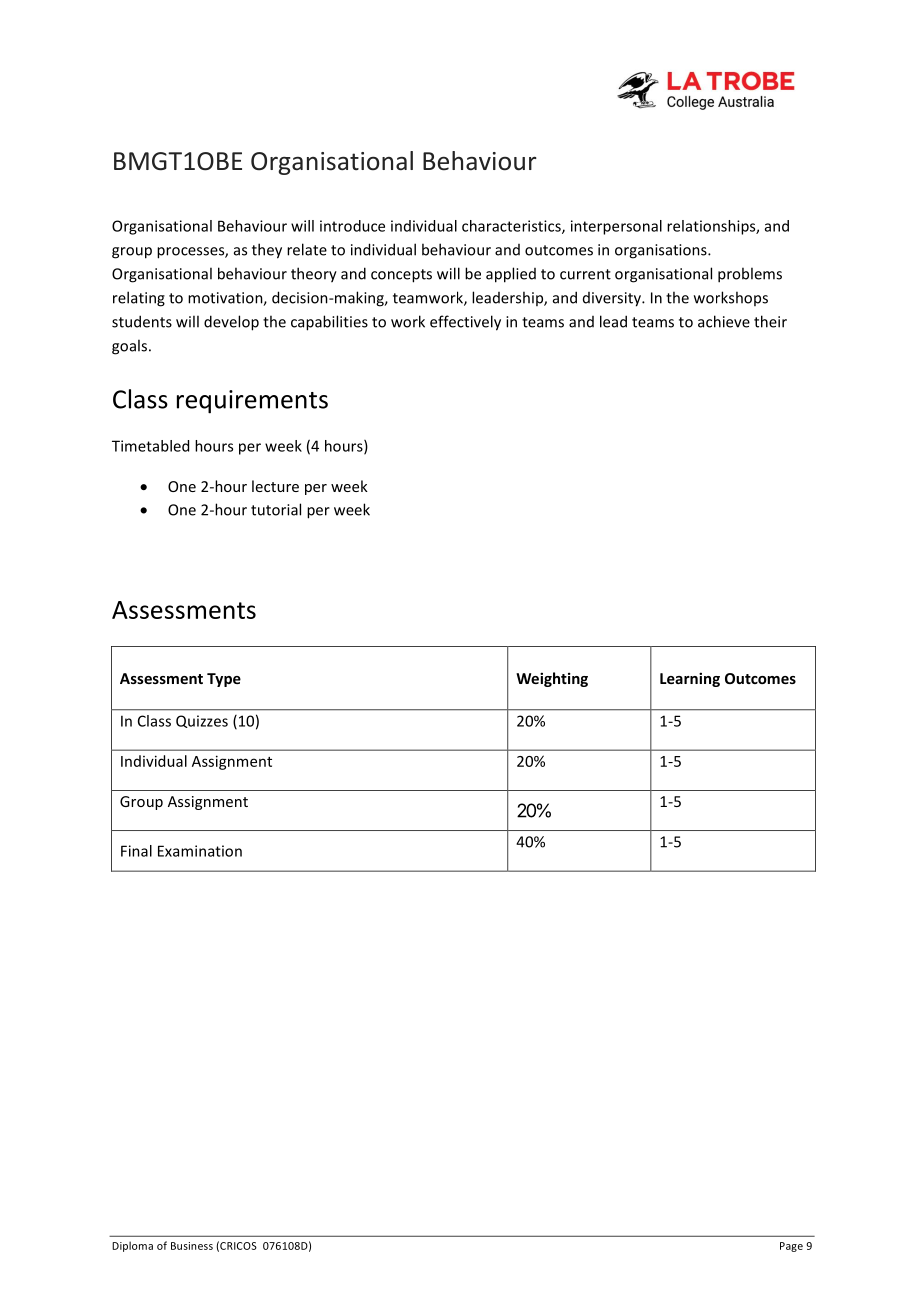  What do you see at coordinates (267, 251) in the screenshot?
I see `they` at bounding box center [267, 251].
